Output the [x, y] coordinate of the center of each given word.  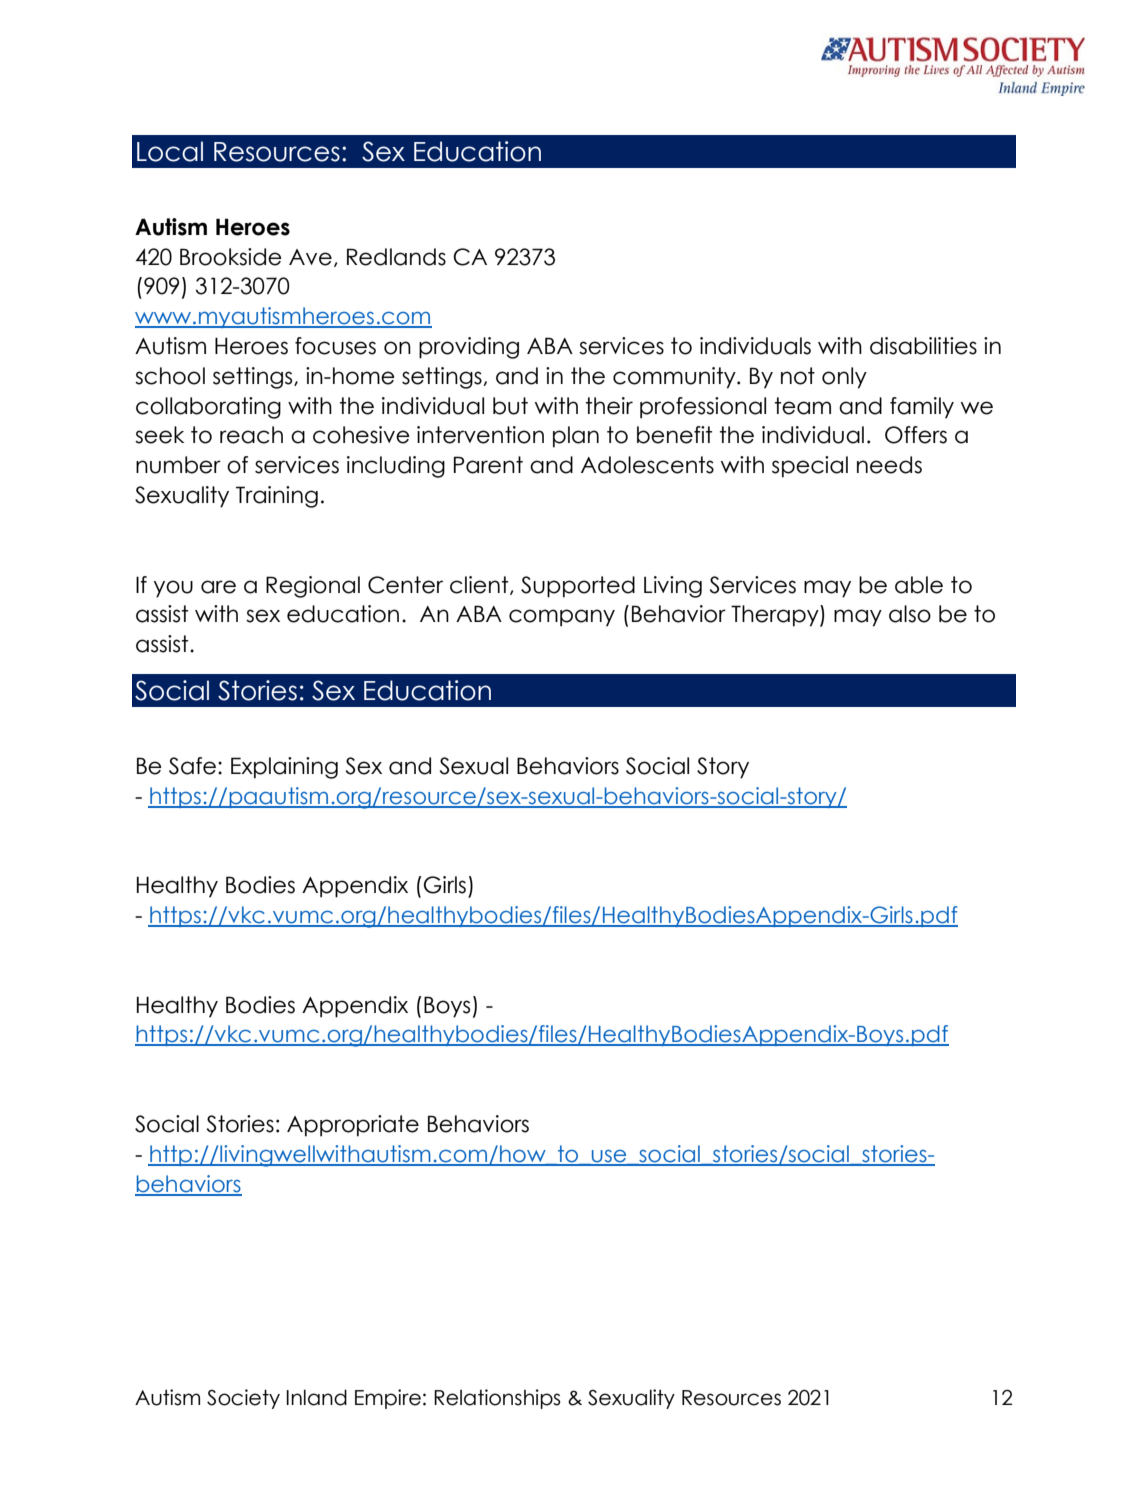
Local [170, 151]
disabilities [923, 346]
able [919, 585]
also [910, 614]
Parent [488, 465]
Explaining [284, 768]
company [562, 618]
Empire [388, 1399]
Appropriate [353, 1126]
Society [243, 1399]
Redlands [396, 257]
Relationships [497, 1399]
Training [277, 497]
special [810, 467]
